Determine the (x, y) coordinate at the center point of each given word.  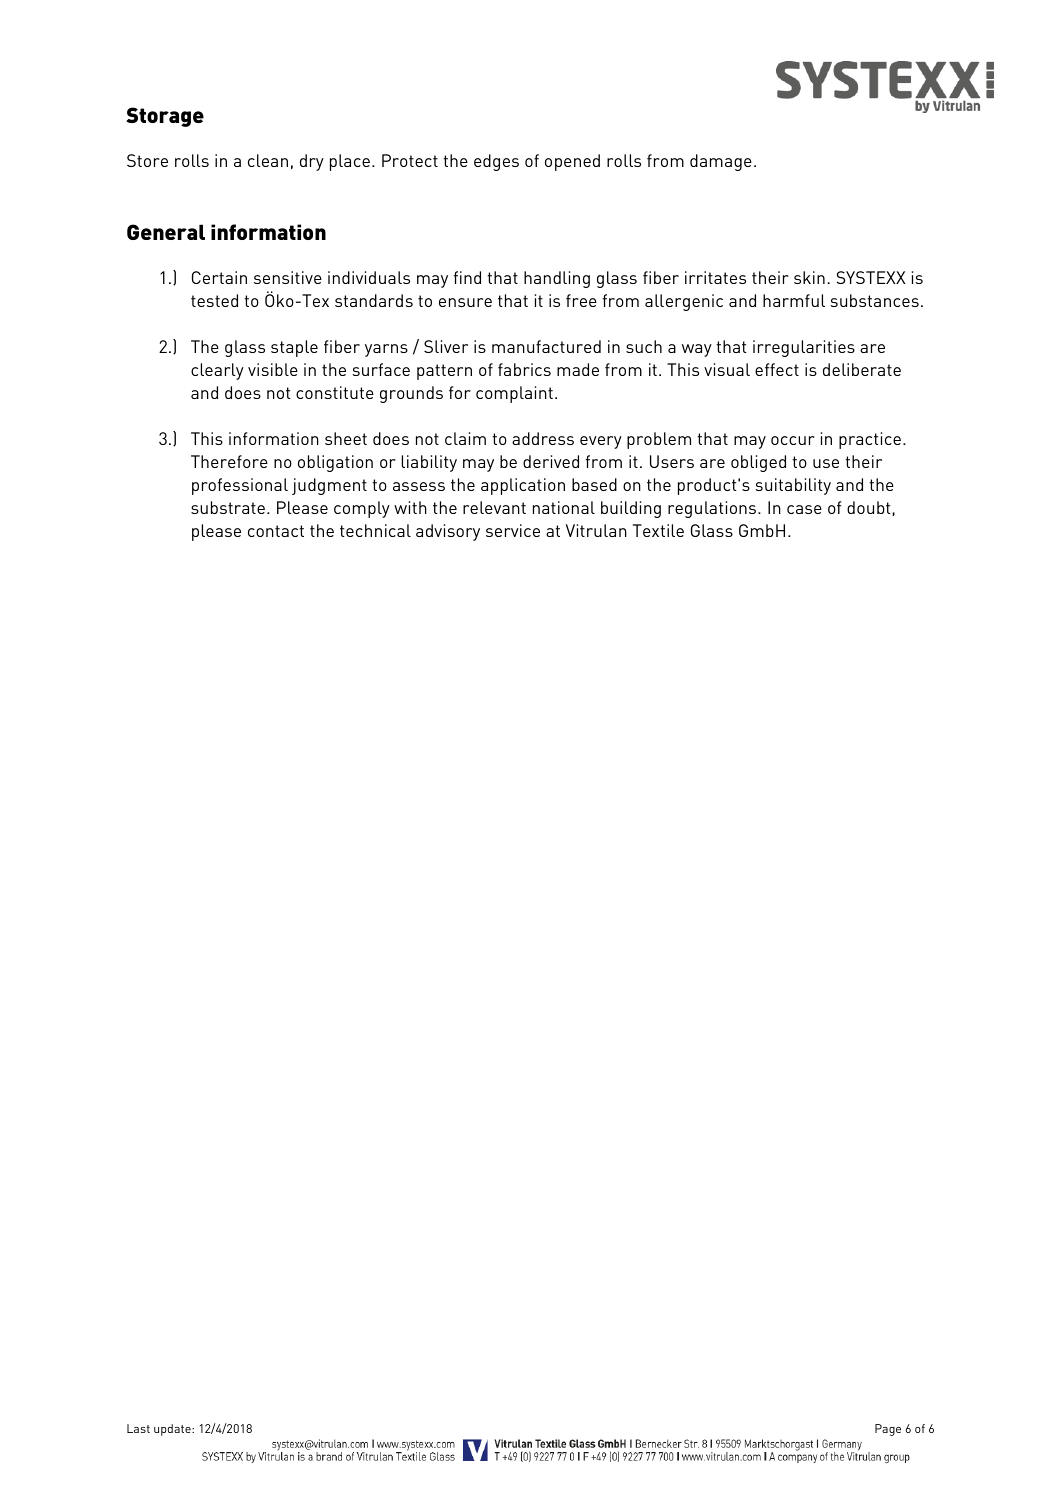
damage (721, 162)
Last (138, 1428)
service (513, 530)
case (804, 509)
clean (268, 160)
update (173, 1430)
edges (496, 162)
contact (276, 531)
